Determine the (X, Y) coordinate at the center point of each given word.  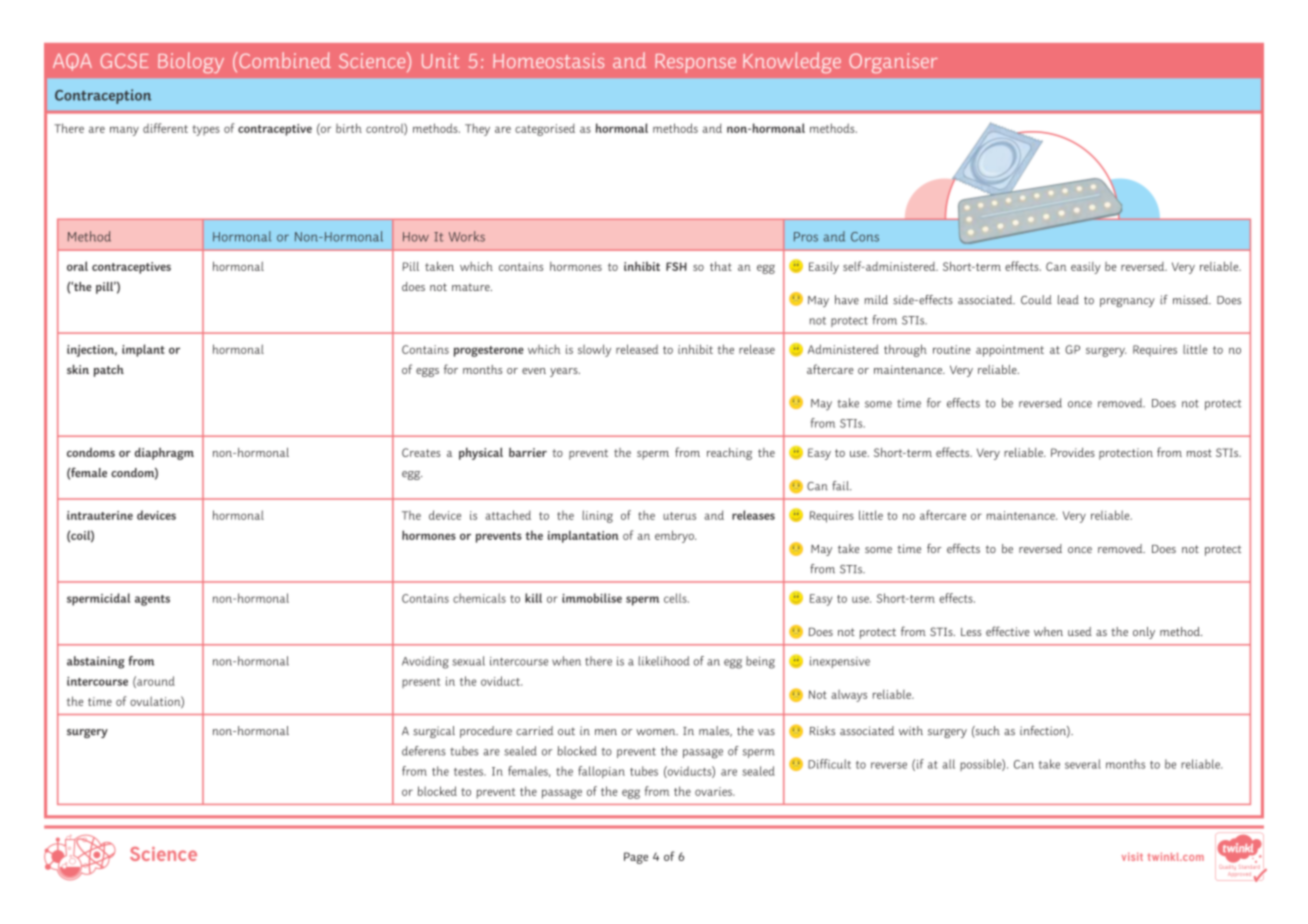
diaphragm (164, 453)
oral (77, 266)
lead (1068, 300)
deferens (424, 751)
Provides (1073, 452)
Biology (191, 62)
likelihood (664, 661)
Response (695, 63)
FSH (676, 266)
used (1080, 631)
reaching (729, 454)
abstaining (96, 662)
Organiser (893, 63)
